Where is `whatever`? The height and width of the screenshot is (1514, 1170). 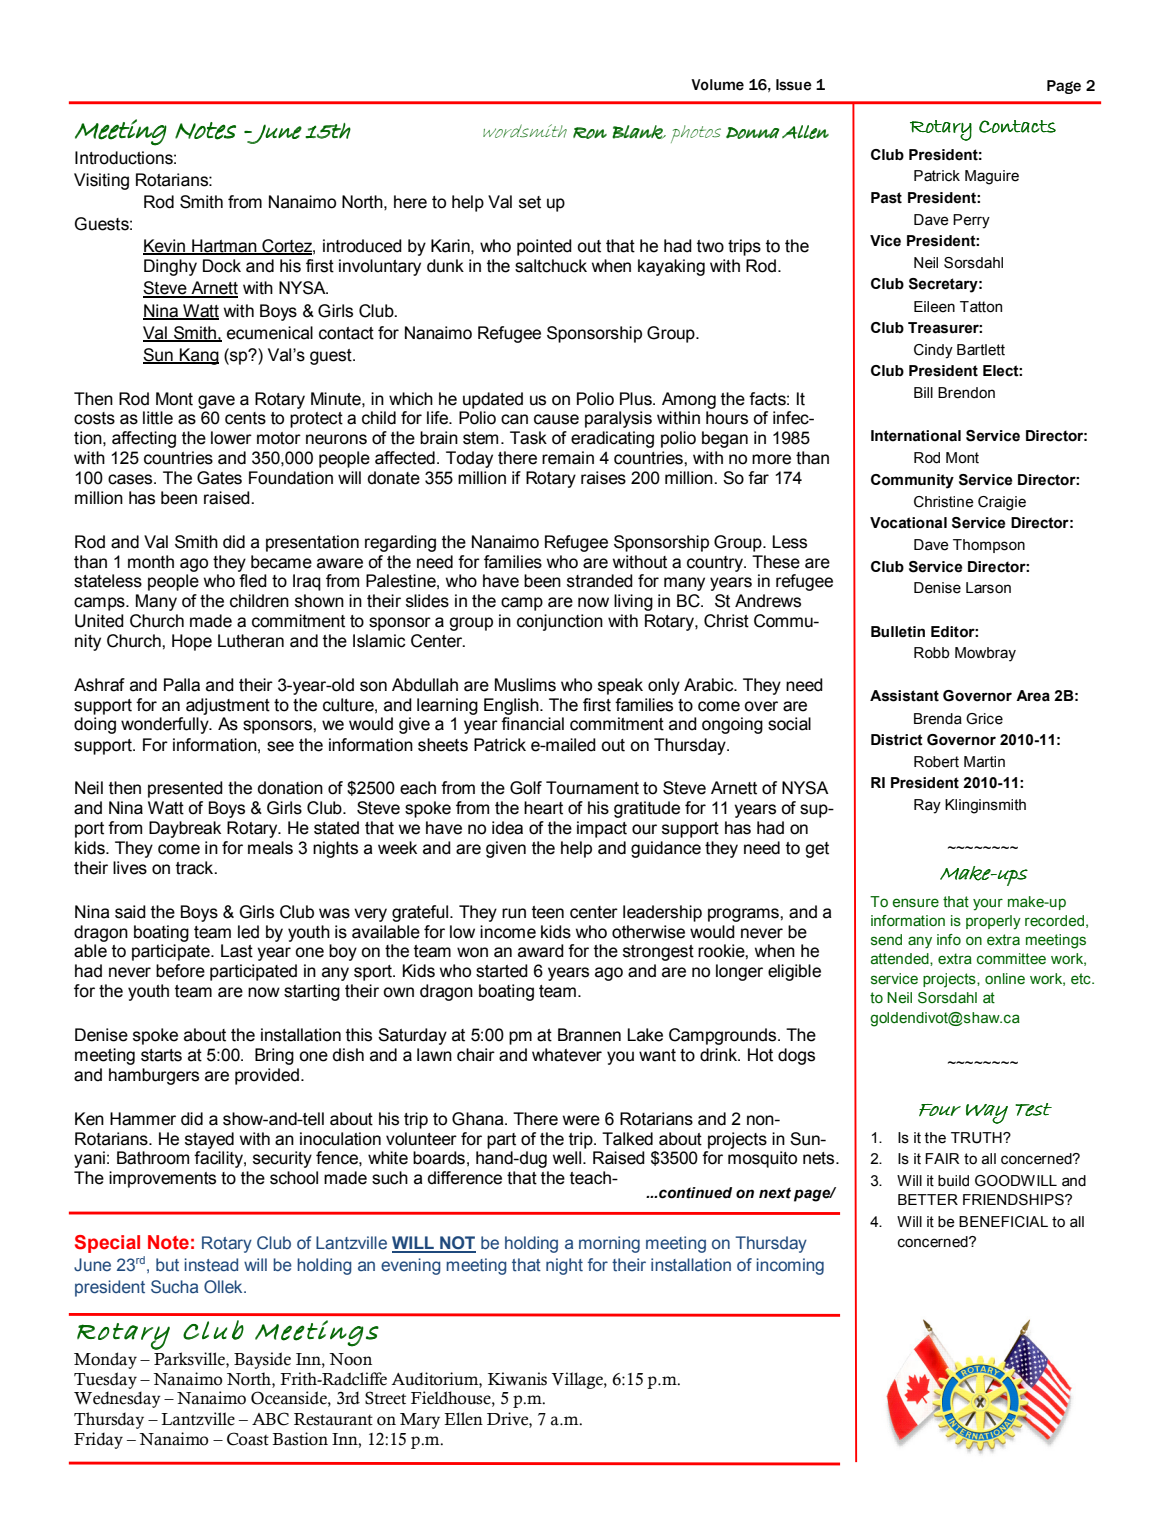
whatever is located at coordinates (567, 1055).
